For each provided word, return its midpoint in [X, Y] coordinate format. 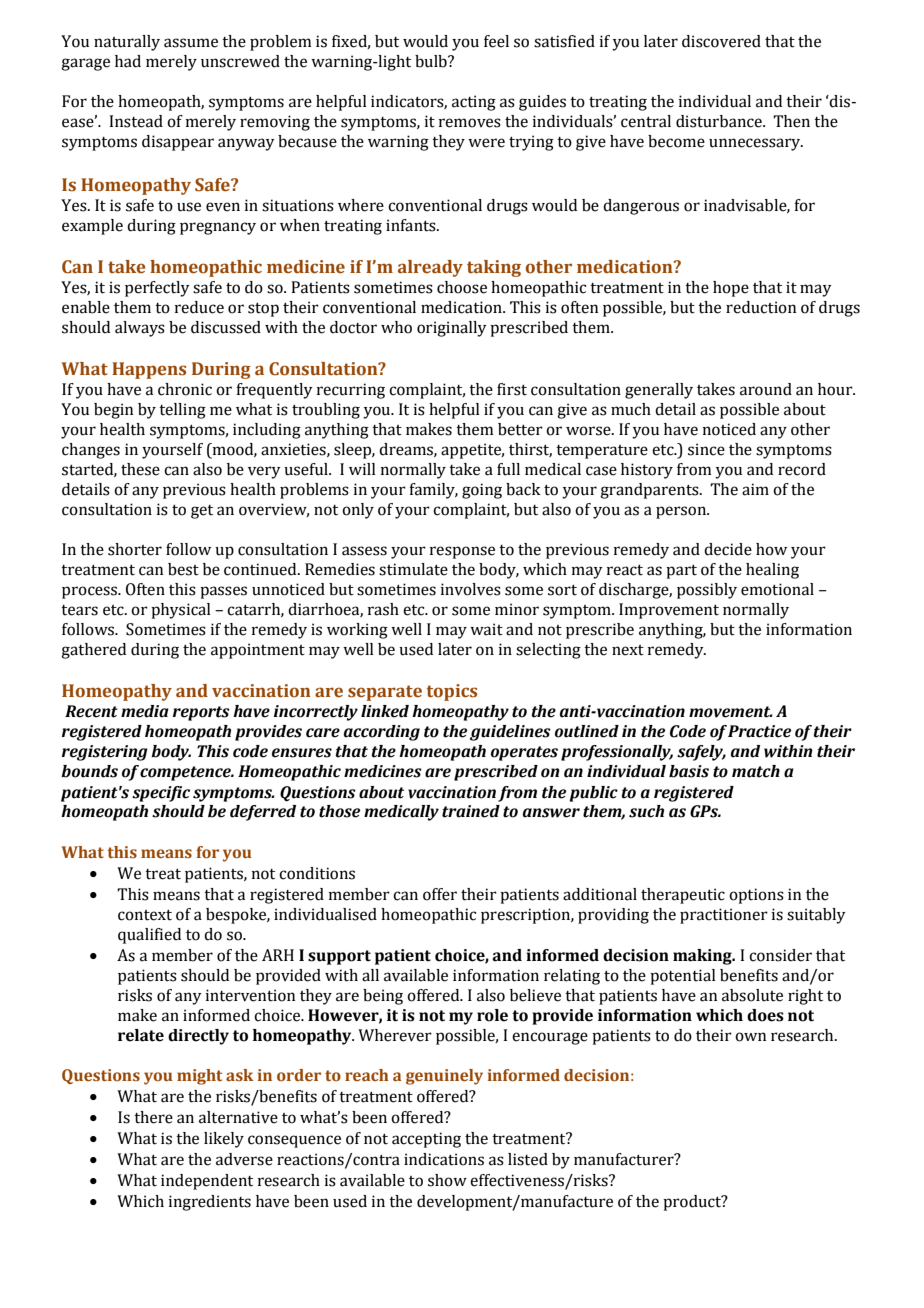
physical [181, 611]
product [693, 1203]
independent [207, 1182]
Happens [149, 370]
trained [471, 811]
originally [452, 329]
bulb [432, 61]
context [145, 915]
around [766, 389]
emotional [777, 589]
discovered [721, 41]
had [128, 61]
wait [486, 629]
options [756, 896]
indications [444, 1159]
